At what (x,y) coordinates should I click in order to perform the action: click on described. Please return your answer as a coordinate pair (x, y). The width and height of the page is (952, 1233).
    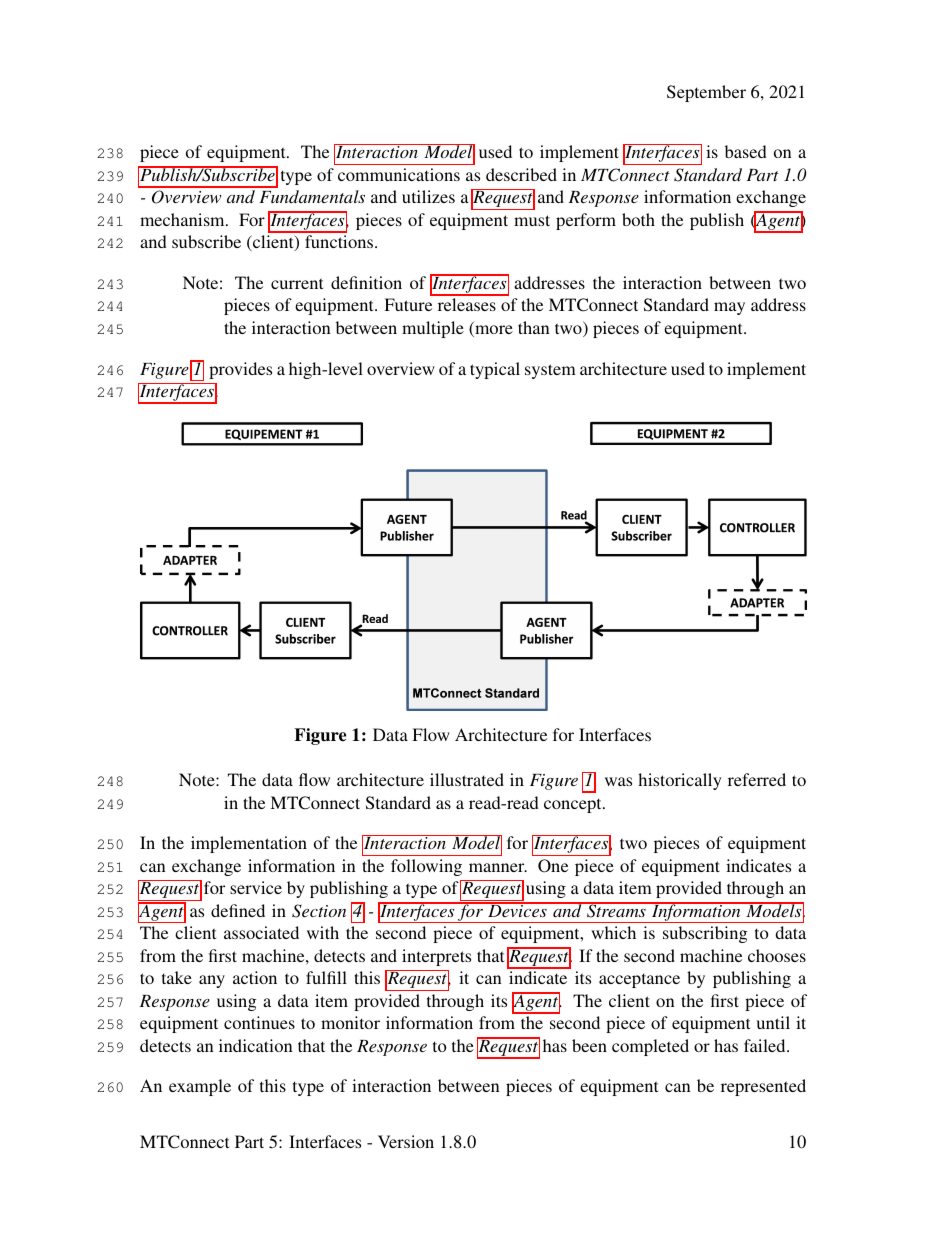
    Looking at the image, I should click on (521, 174).
